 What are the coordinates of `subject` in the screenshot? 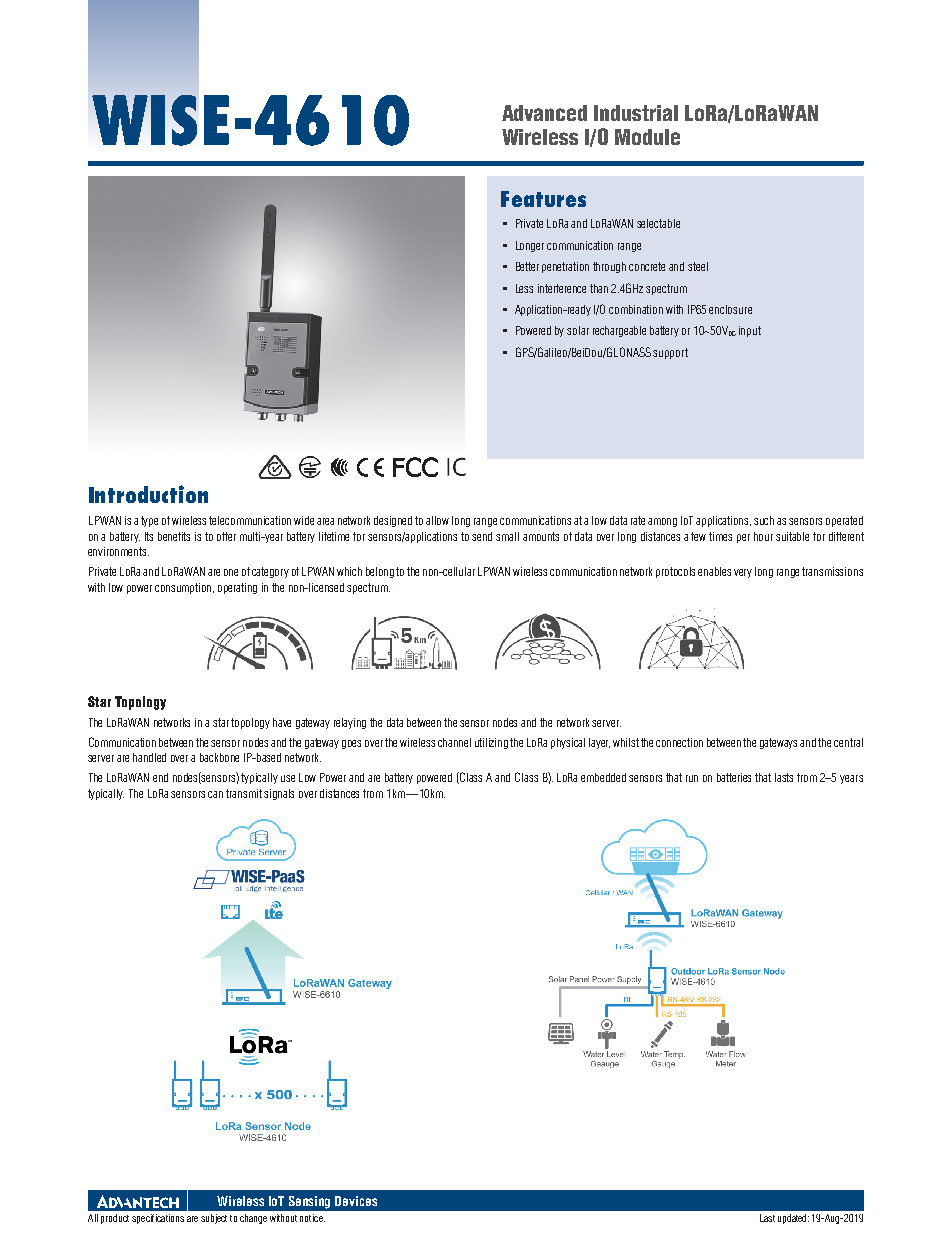 It's located at (214, 1219).
